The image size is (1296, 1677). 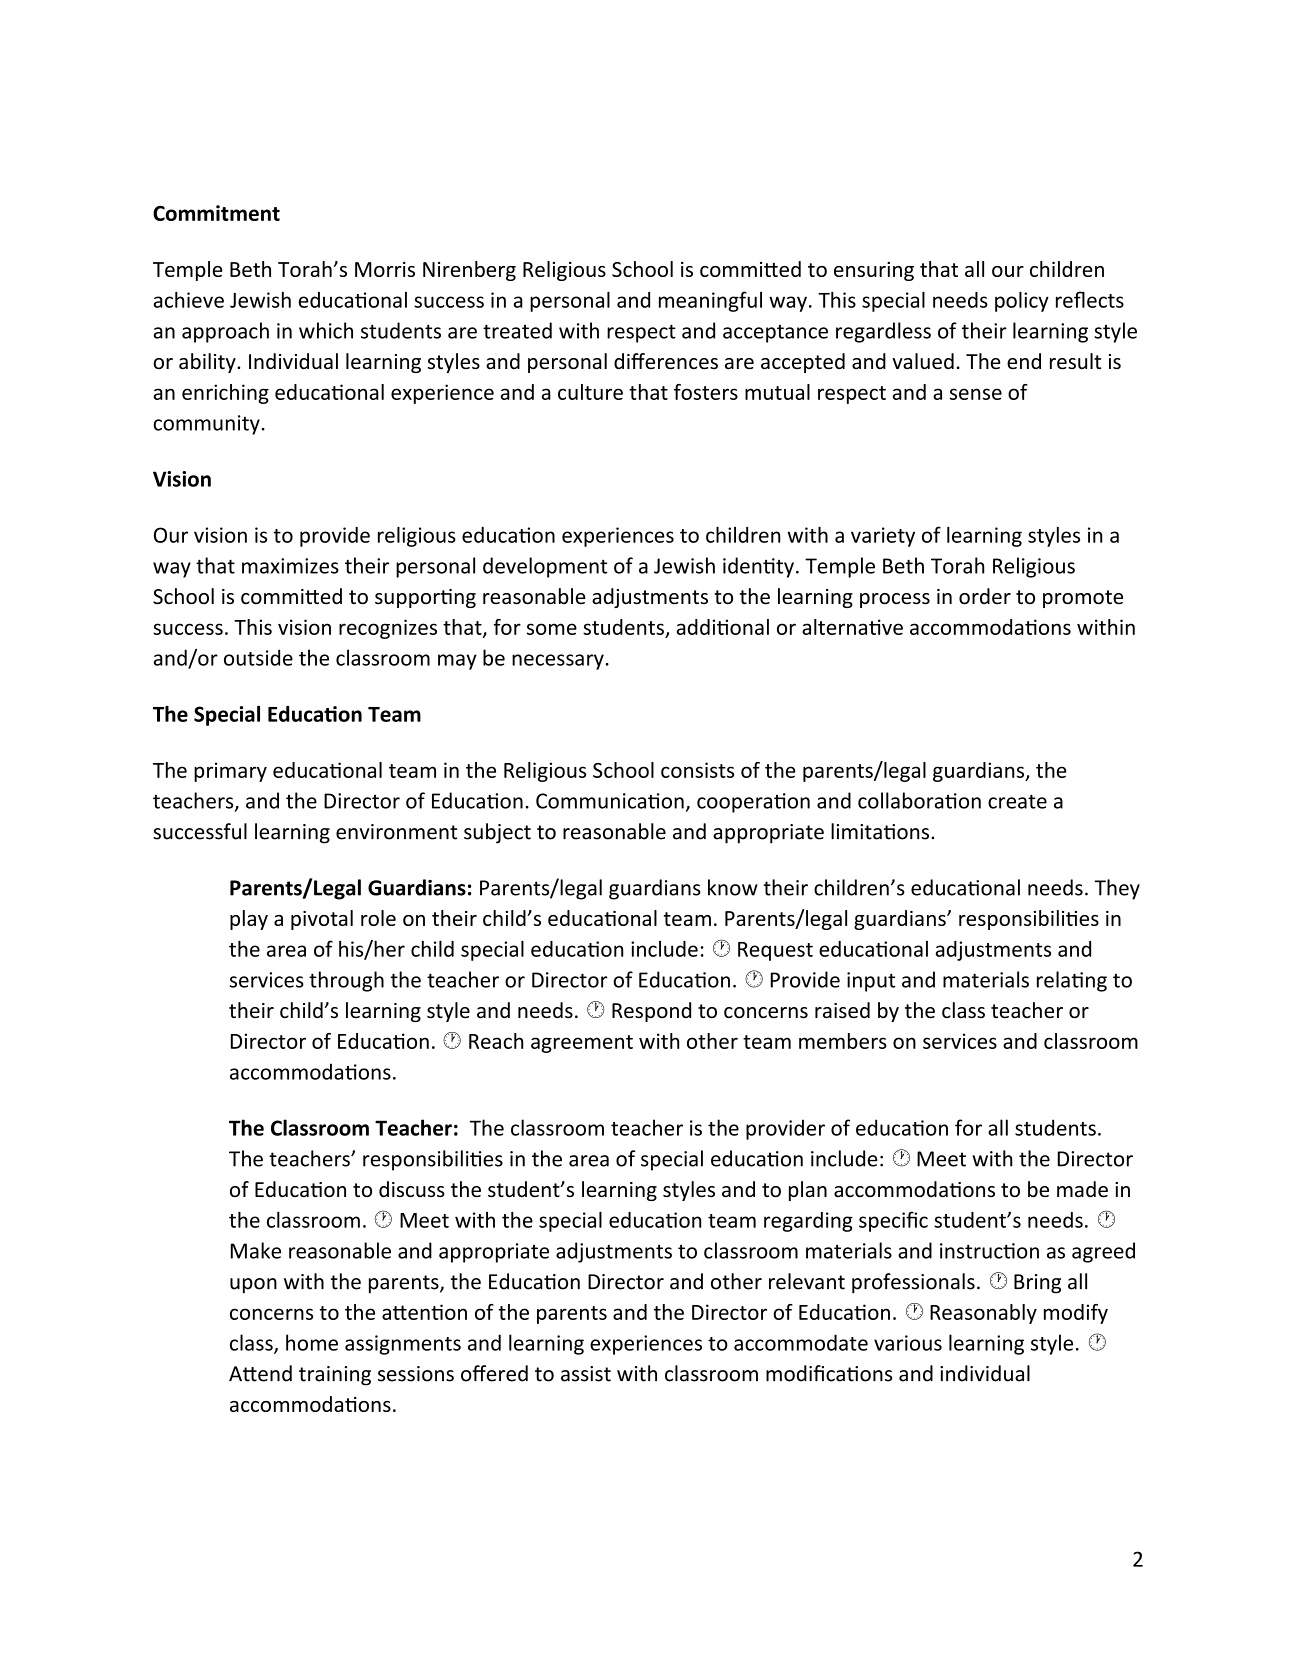 I want to click on through, so click(x=346, y=981).
